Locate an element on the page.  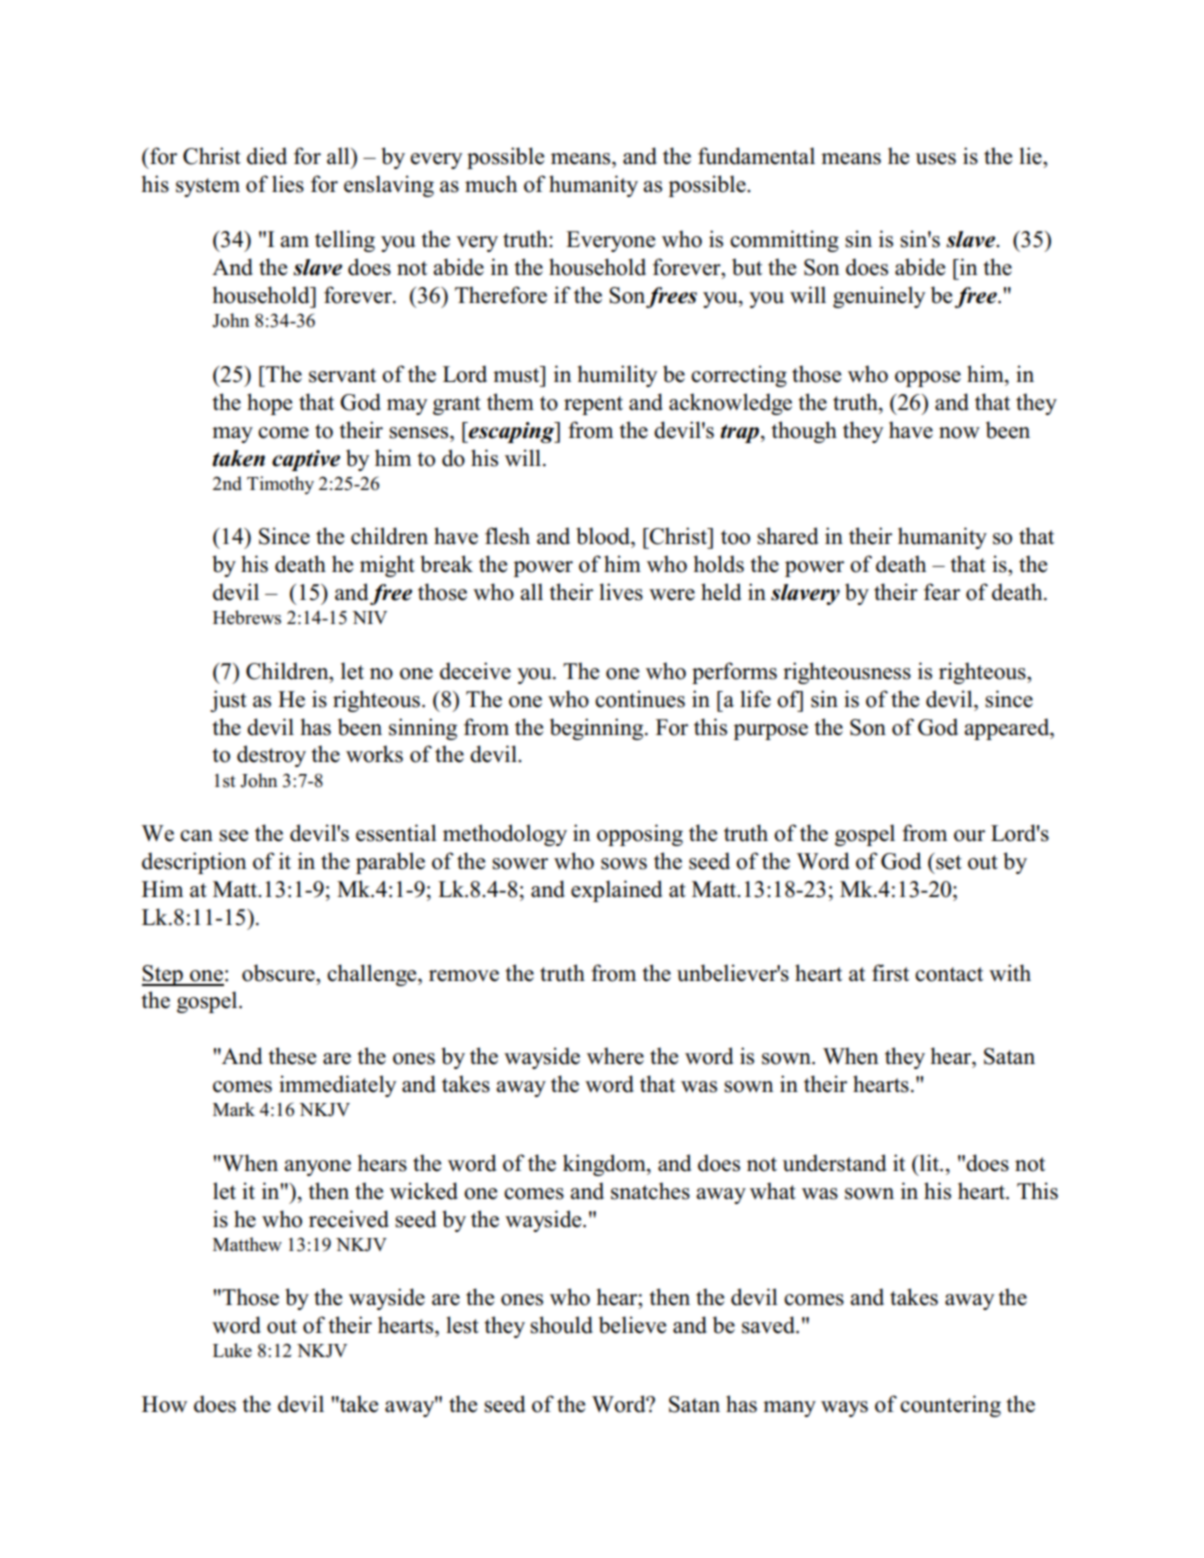
where is located at coordinates (615, 1056).
